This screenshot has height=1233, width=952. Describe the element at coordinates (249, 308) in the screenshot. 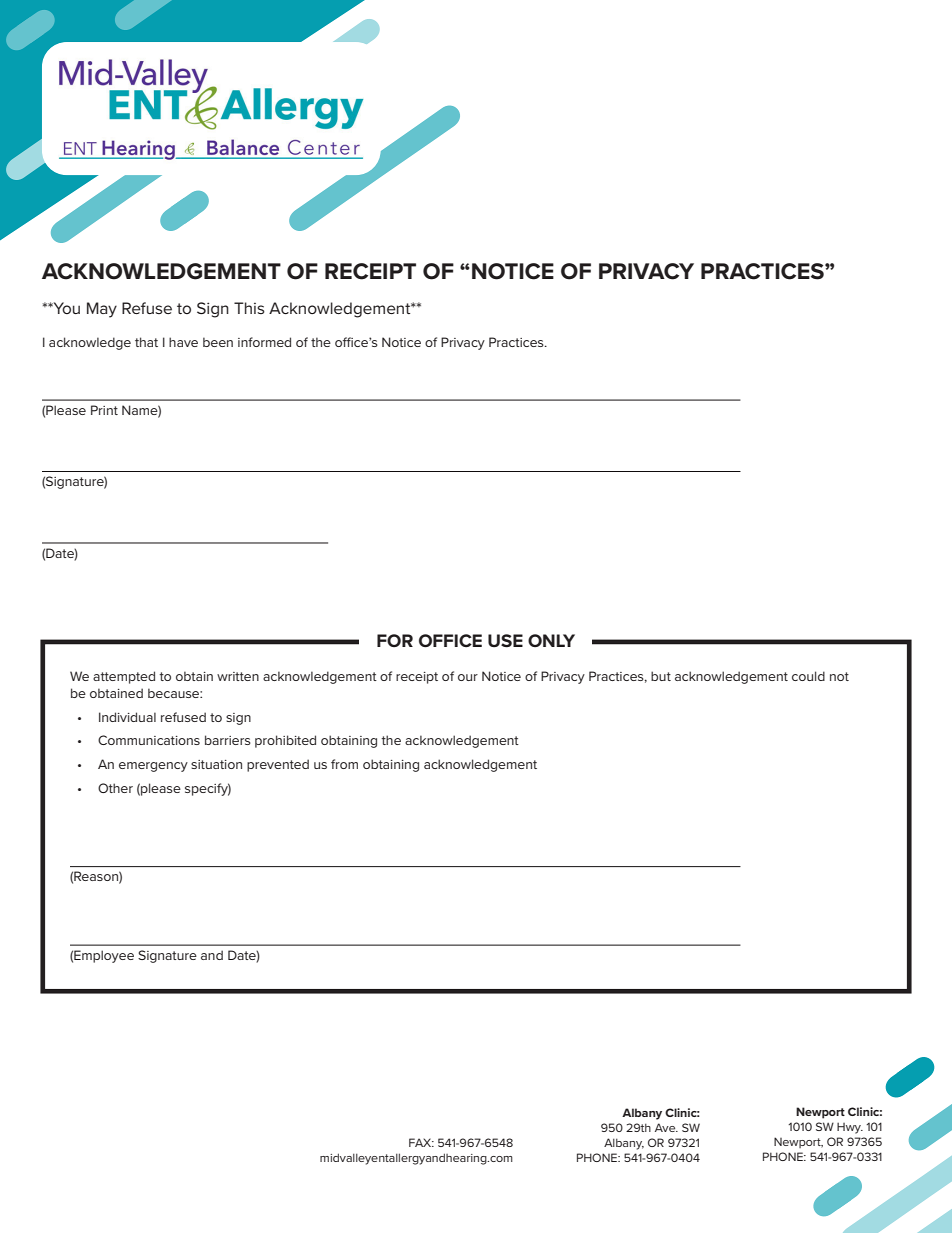

I see `This` at that location.
